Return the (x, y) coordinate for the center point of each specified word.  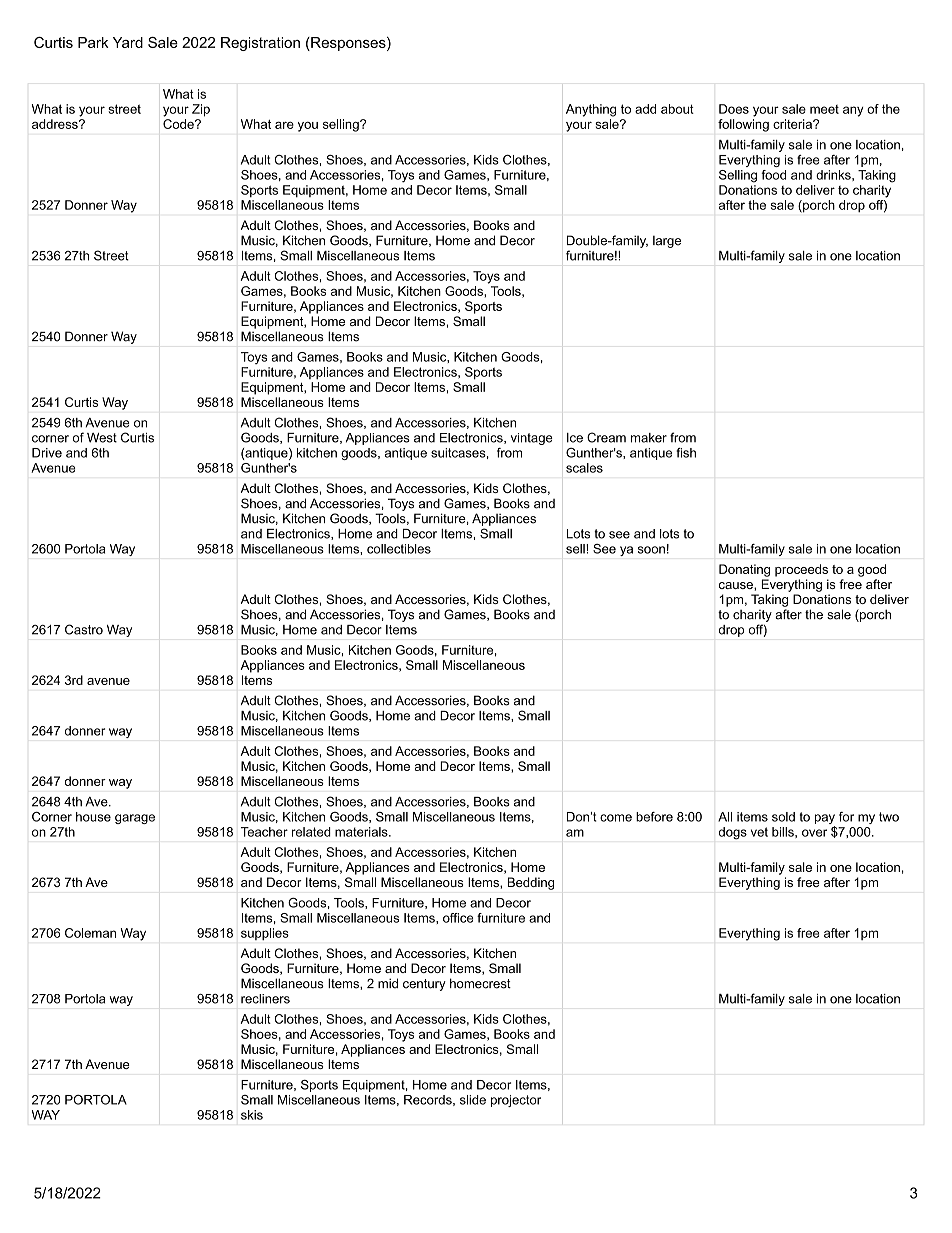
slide (473, 1100)
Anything (591, 110)
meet (824, 109)
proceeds (801, 570)
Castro (84, 629)
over (814, 833)
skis (252, 1115)
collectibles (399, 549)
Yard (128, 42)
